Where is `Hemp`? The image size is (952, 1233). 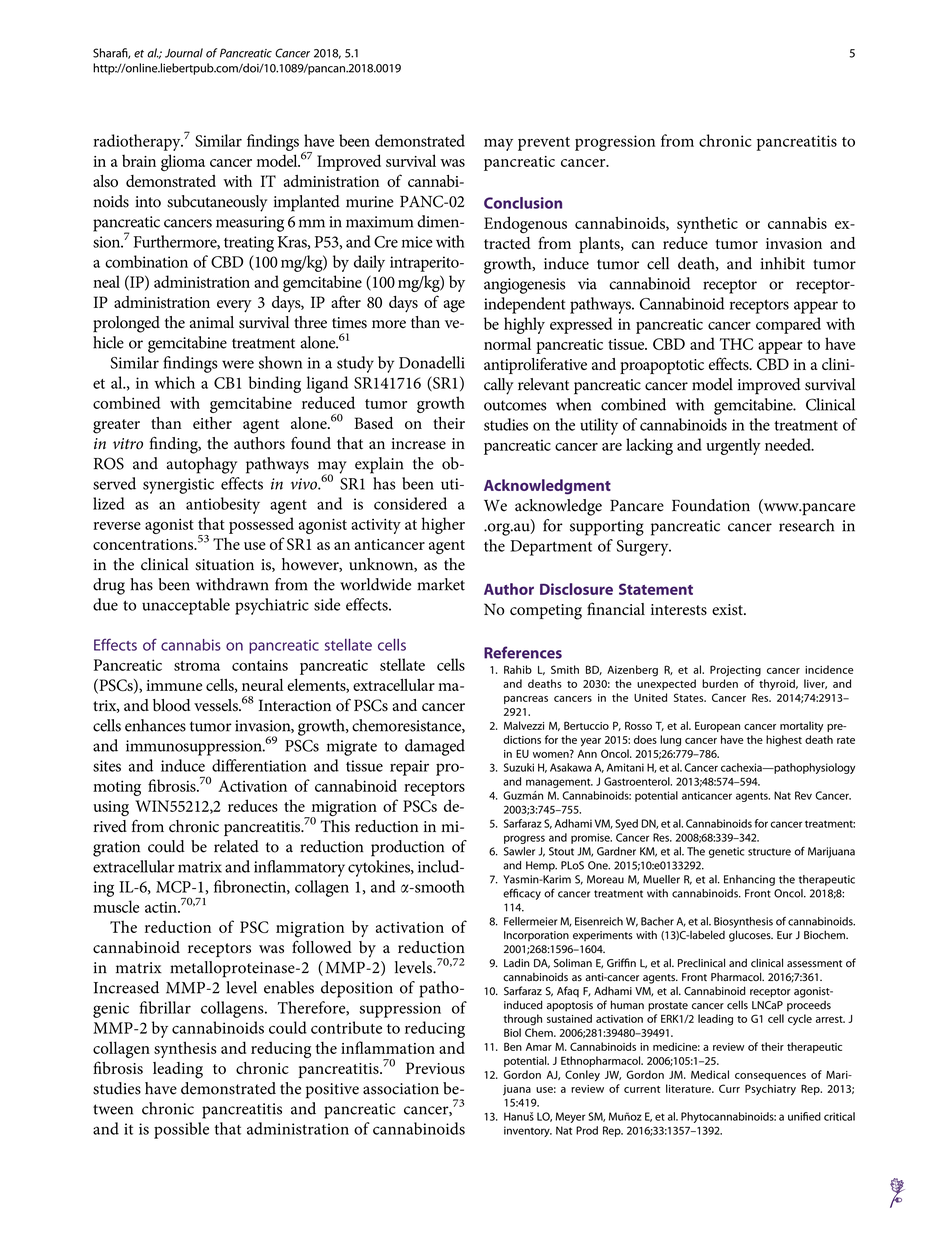 Hemp is located at coordinates (541, 866).
